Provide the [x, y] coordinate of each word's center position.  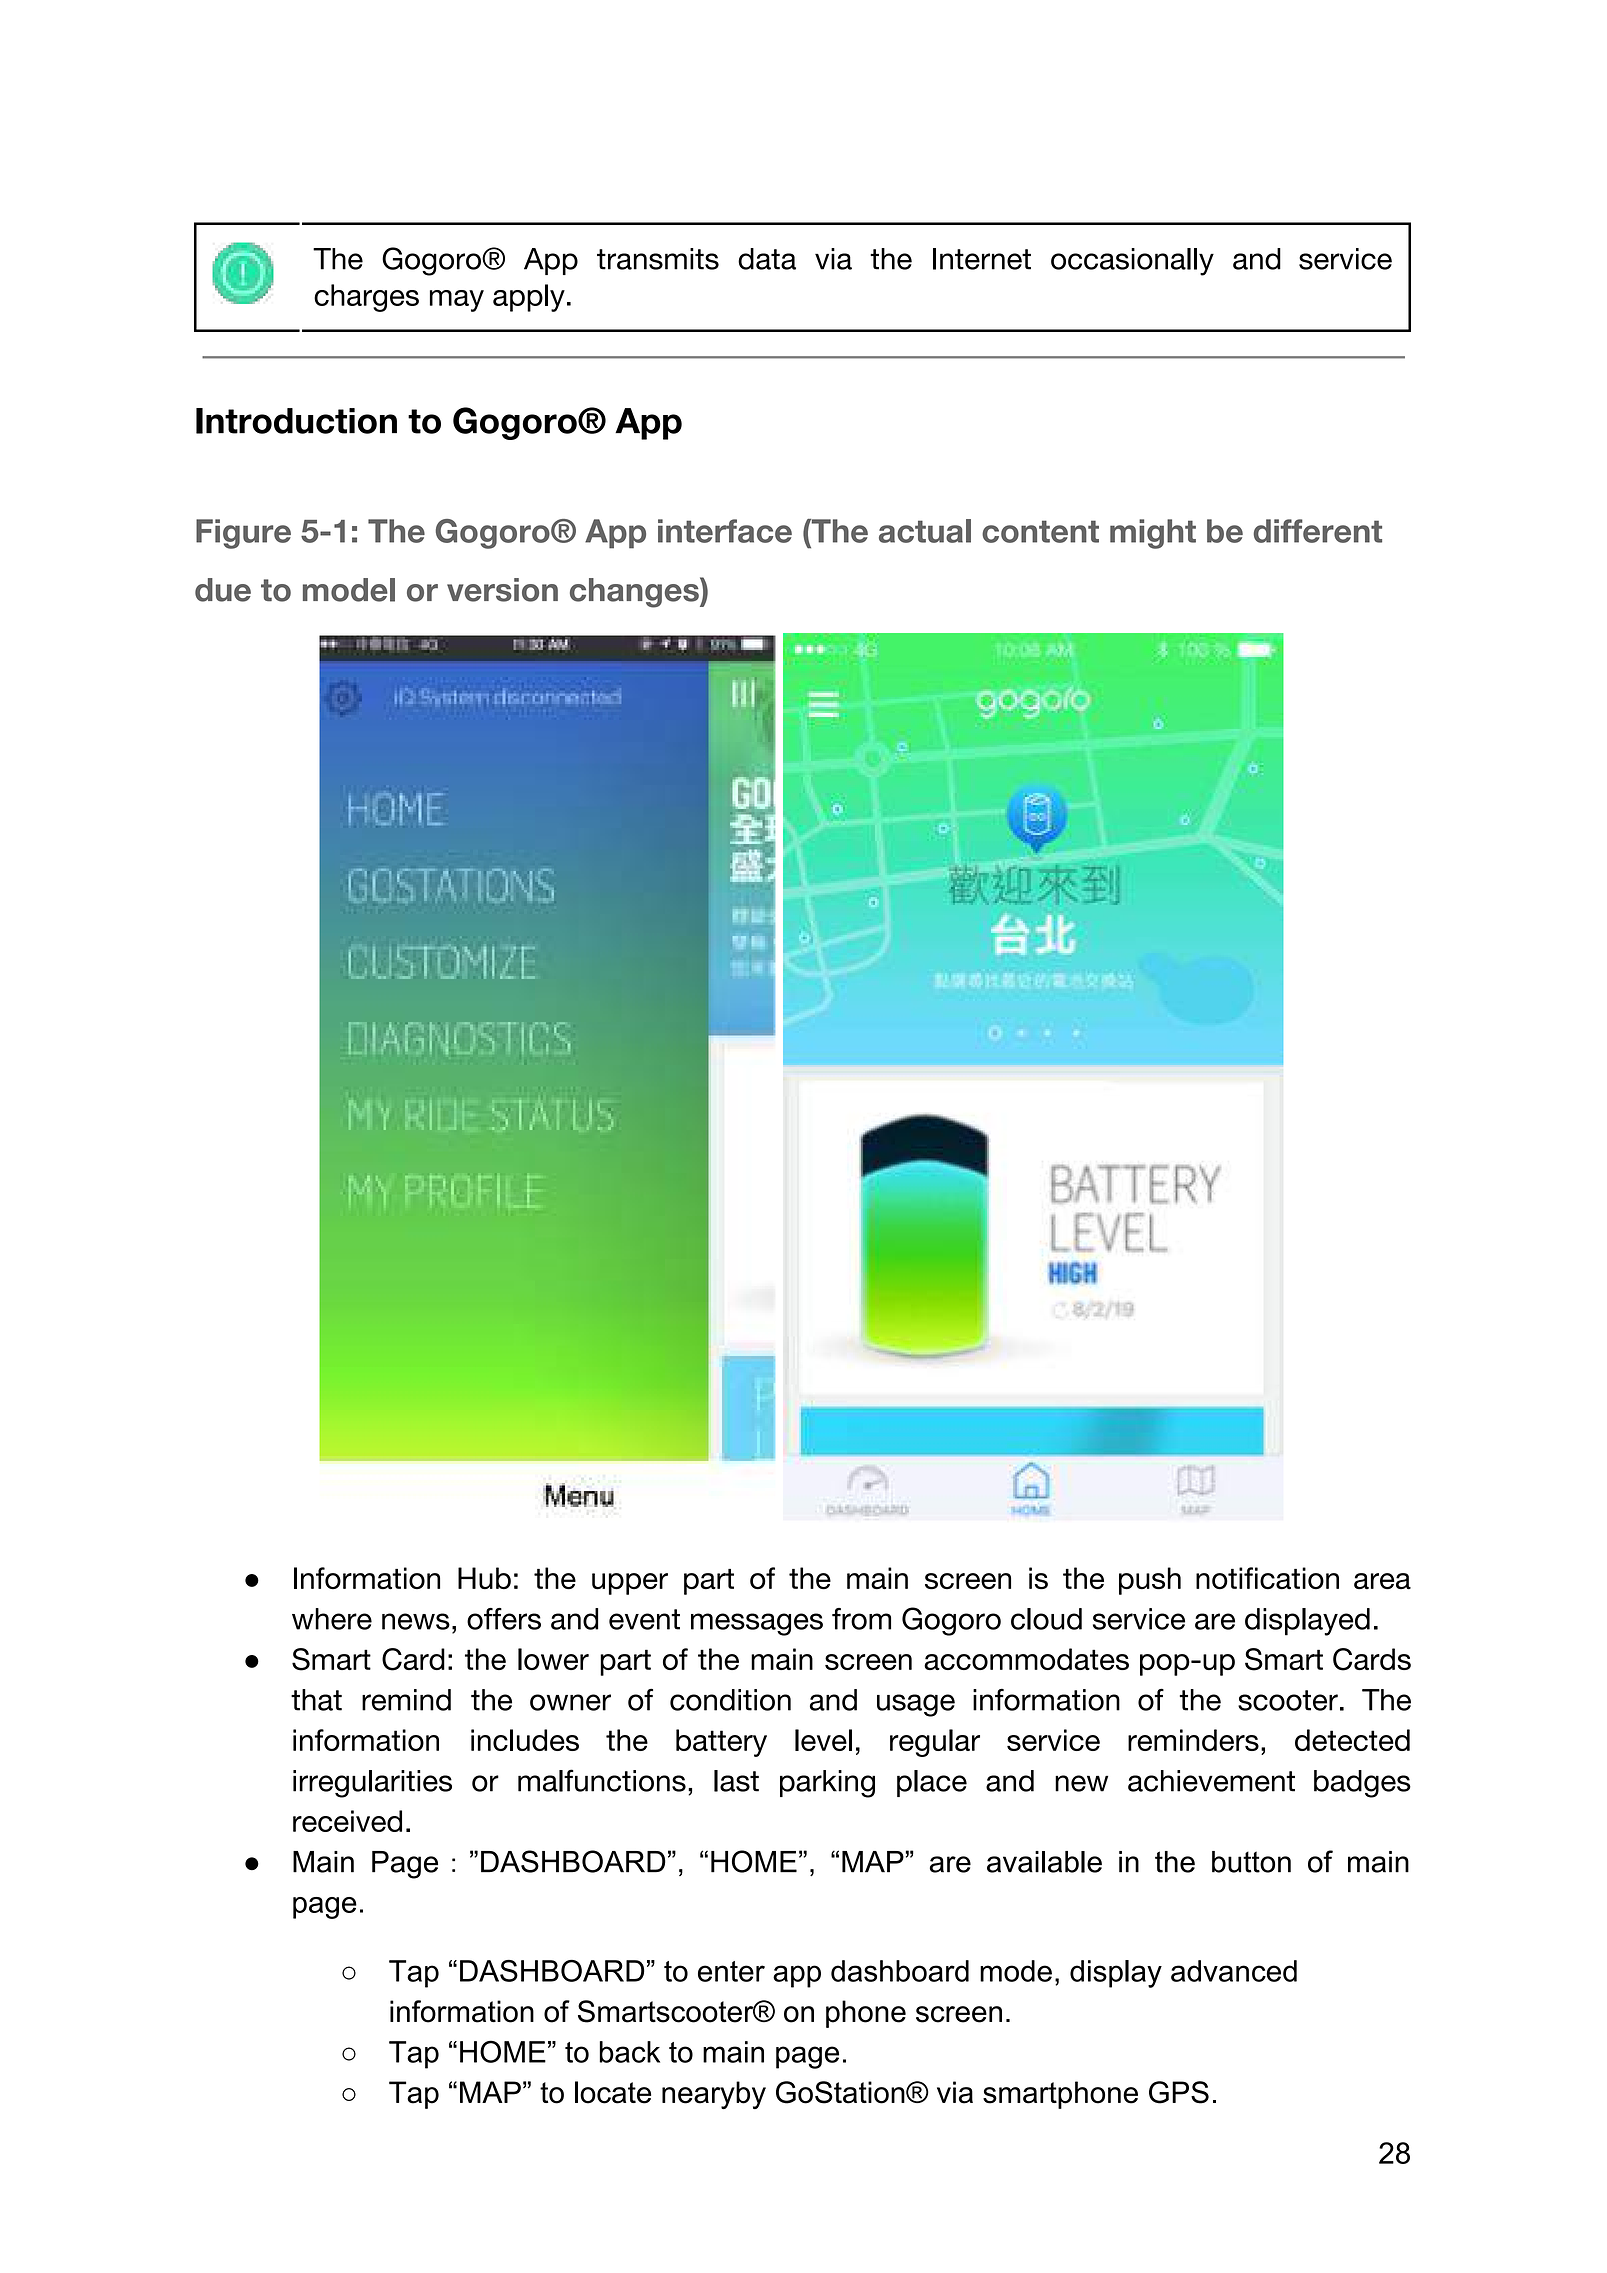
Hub [484, 1578]
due [223, 590]
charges [366, 298]
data [767, 259]
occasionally [1132, 262]
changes [635, 592]
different [1318, 531]
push [1150, 1581]
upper [630, 1584]
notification [1267, 1578]
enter [731, 1971]
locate [613, 2092]
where [332, 1619]
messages [757, 1624]
